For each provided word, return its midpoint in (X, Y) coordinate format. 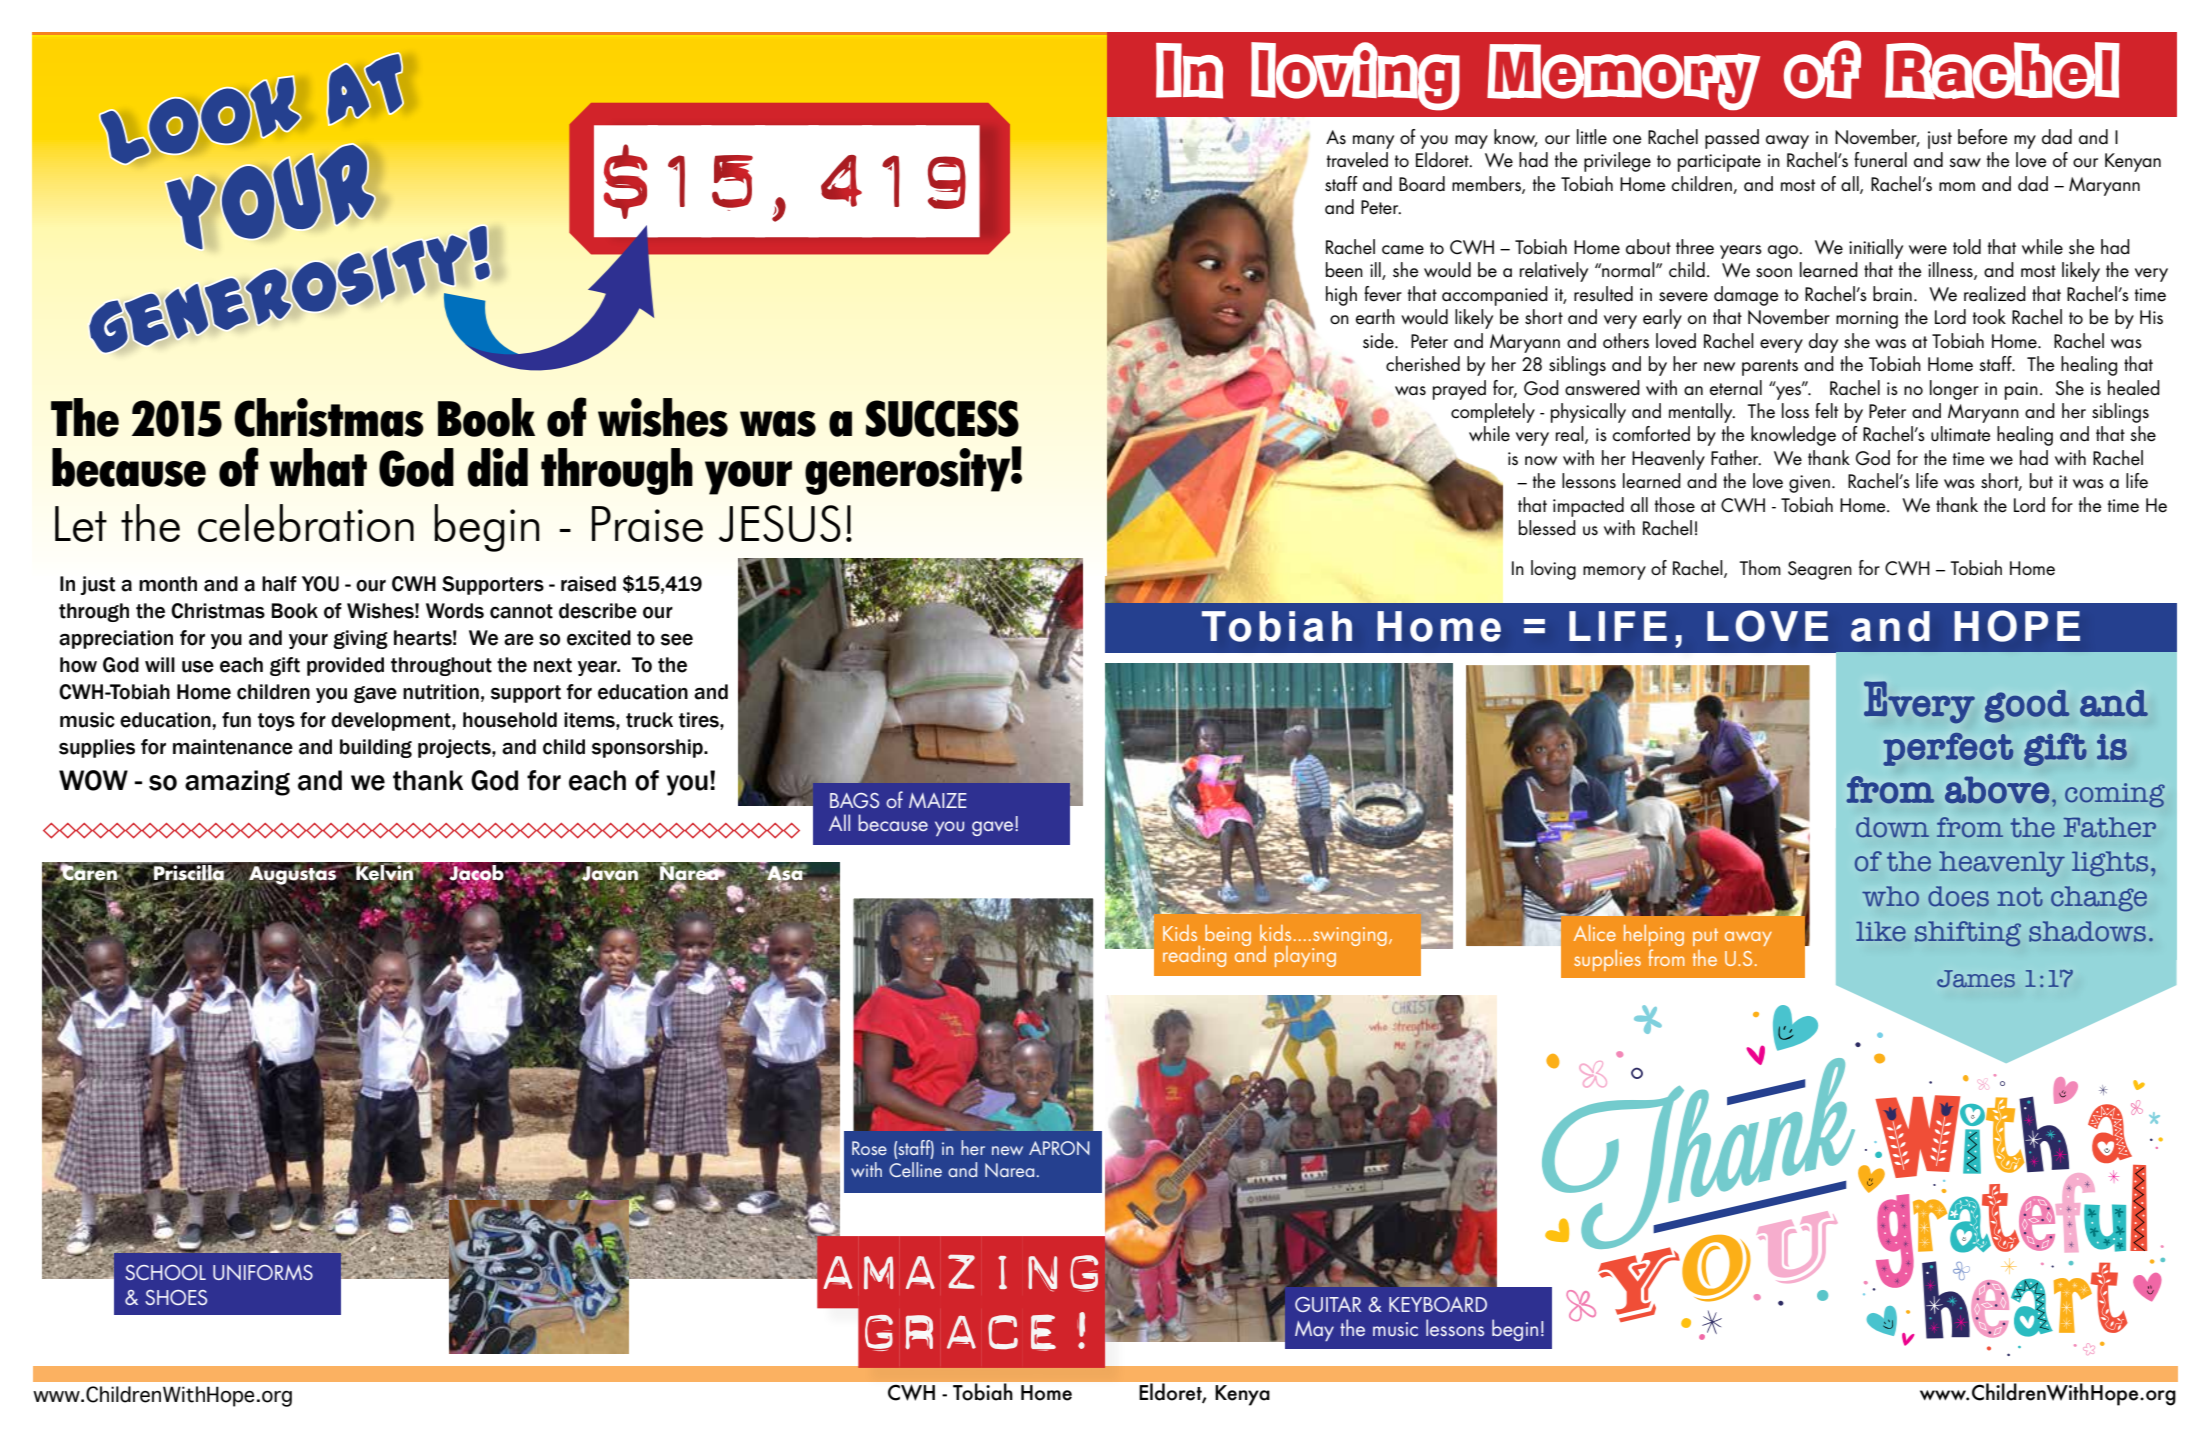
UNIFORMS (263, 1272)
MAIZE (938, 800)
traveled (1357, 160)
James (1976, 979)
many (1373, 142)
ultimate (1961, 434)
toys (276, 722)
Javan (611, 872)
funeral (1880, 160)
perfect (1948, 749)
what (318, 467)
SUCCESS (942, 418)
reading (1194, 956)
